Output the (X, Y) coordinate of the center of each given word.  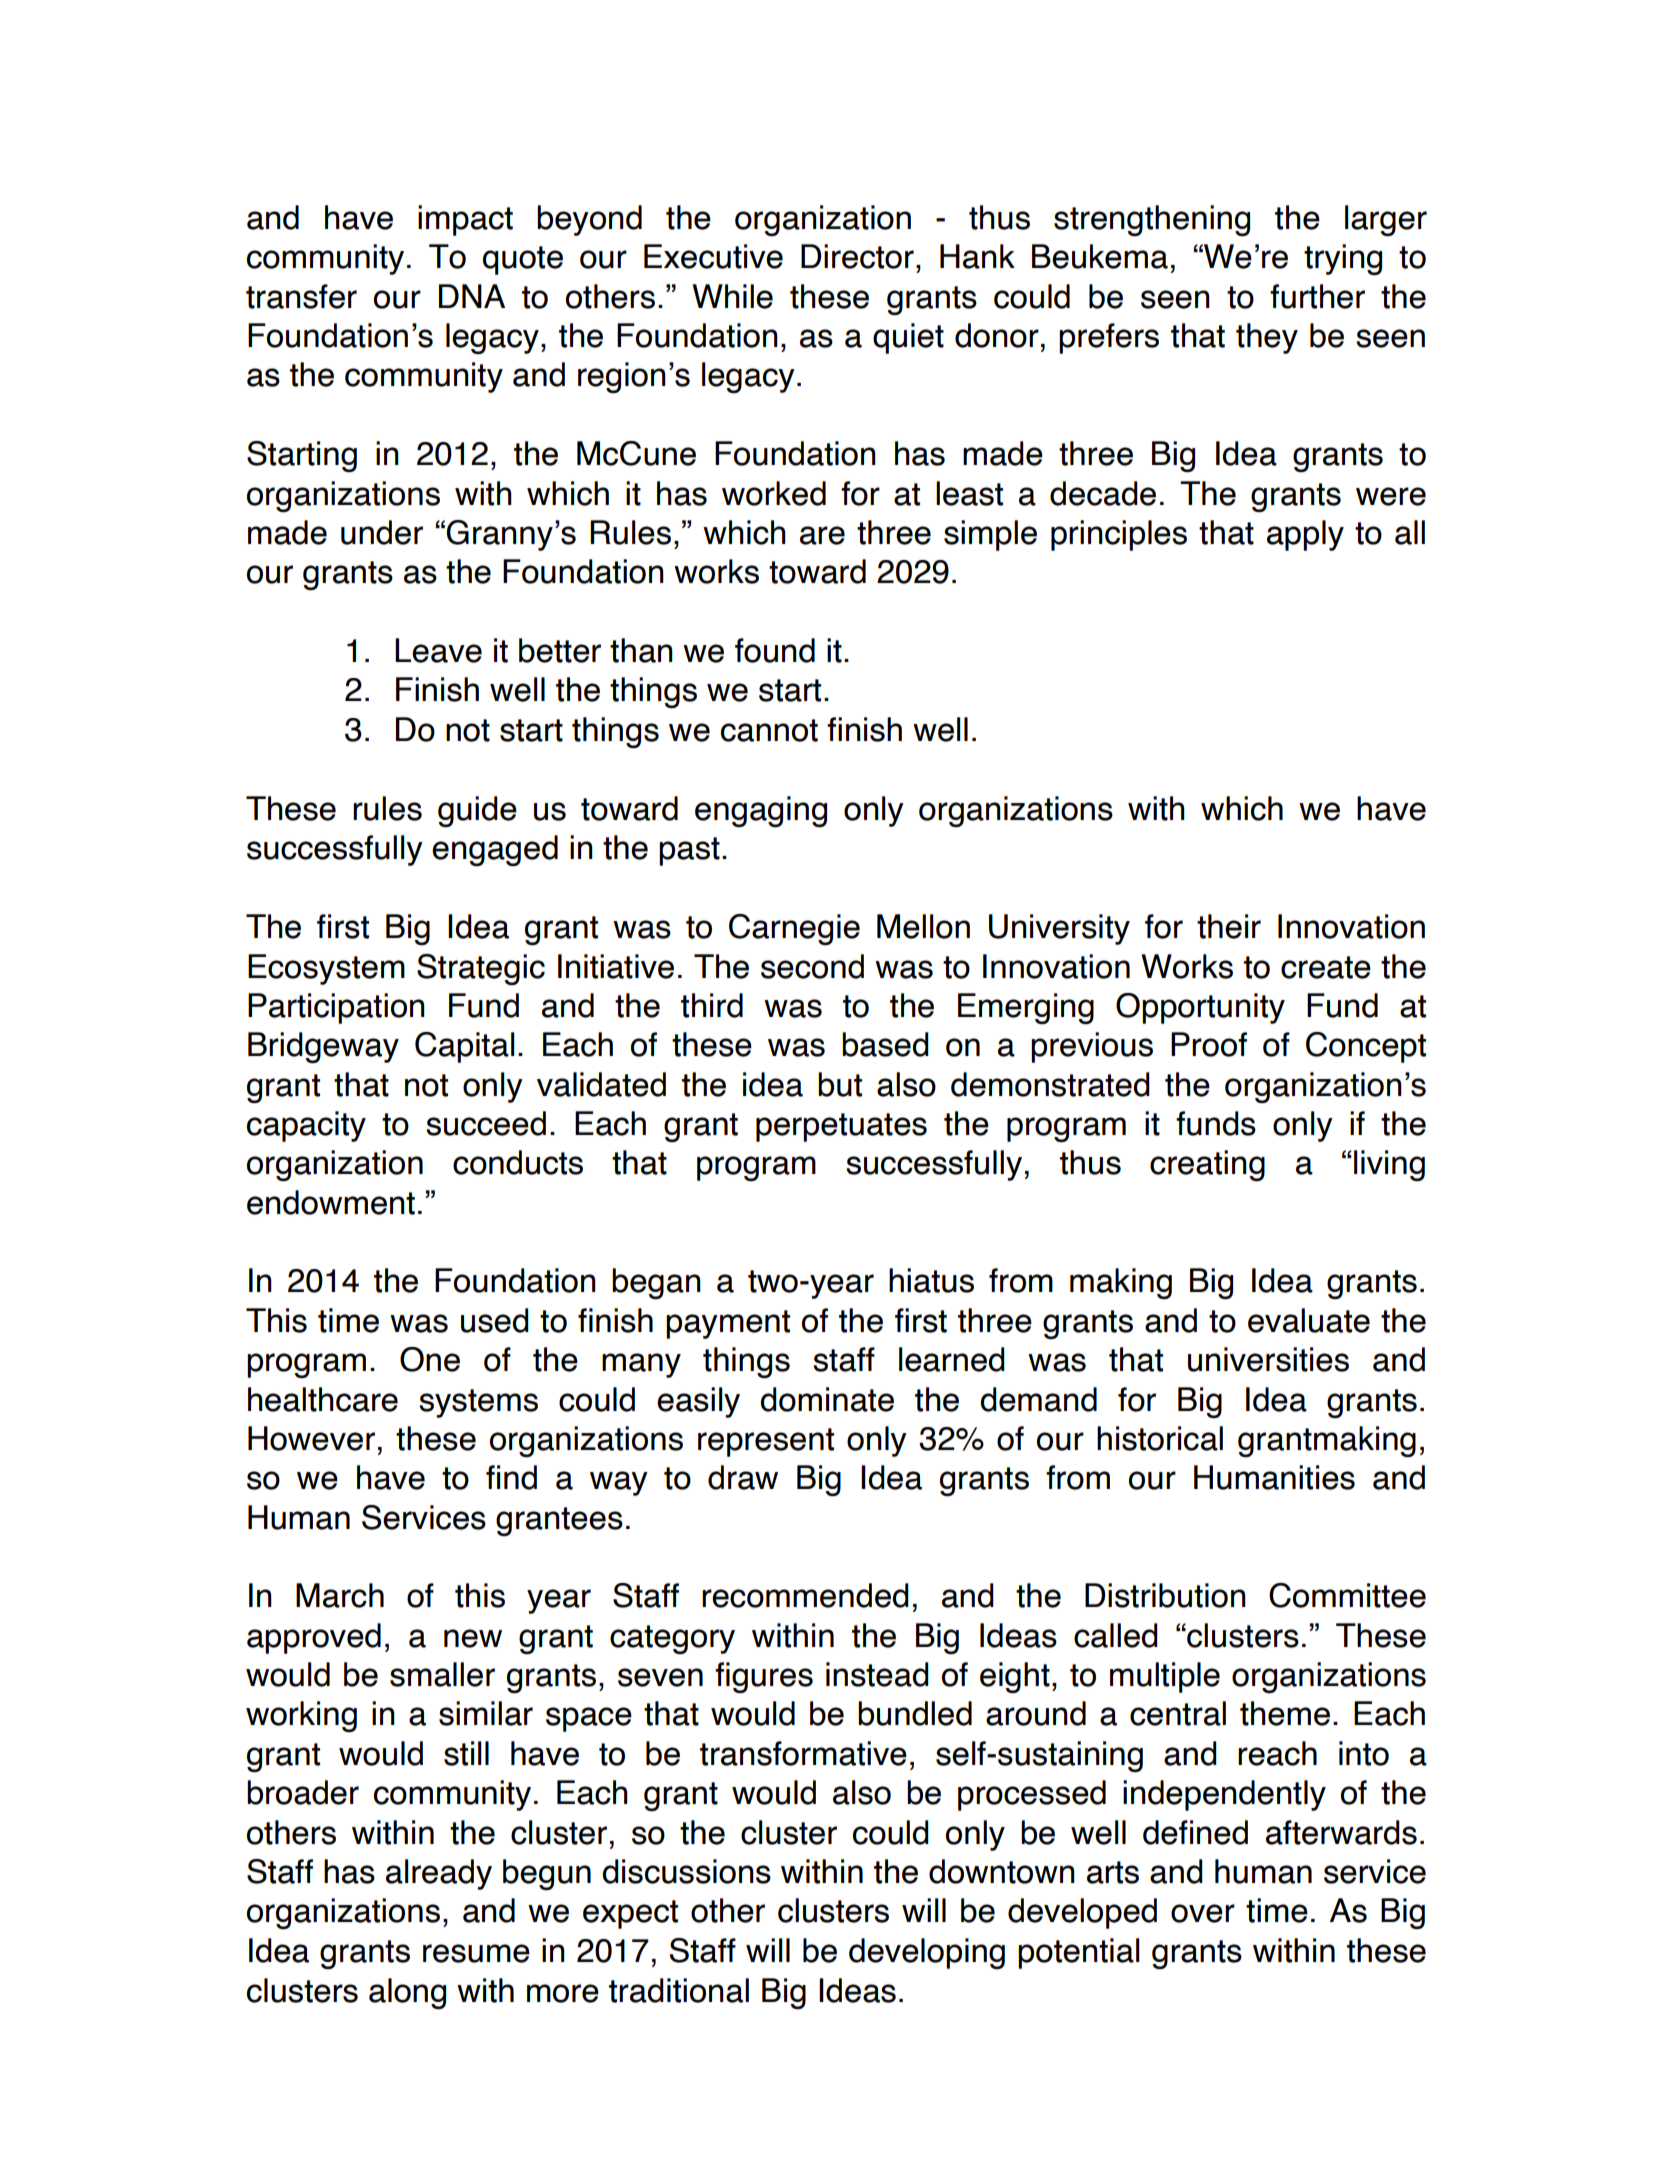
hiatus (931, 1280)
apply (1305, 535)
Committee (1347, 1595)
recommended (805, 1595)
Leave (438, 650)
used (495, 1320)
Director (857, 256)
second (812, 966)
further (1317, 296)
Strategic (481, 969)
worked (774, 493)
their (1229, 926)
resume (476, 1953)
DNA (472, 296)
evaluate (1309, 1320)
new (473, 1638)
